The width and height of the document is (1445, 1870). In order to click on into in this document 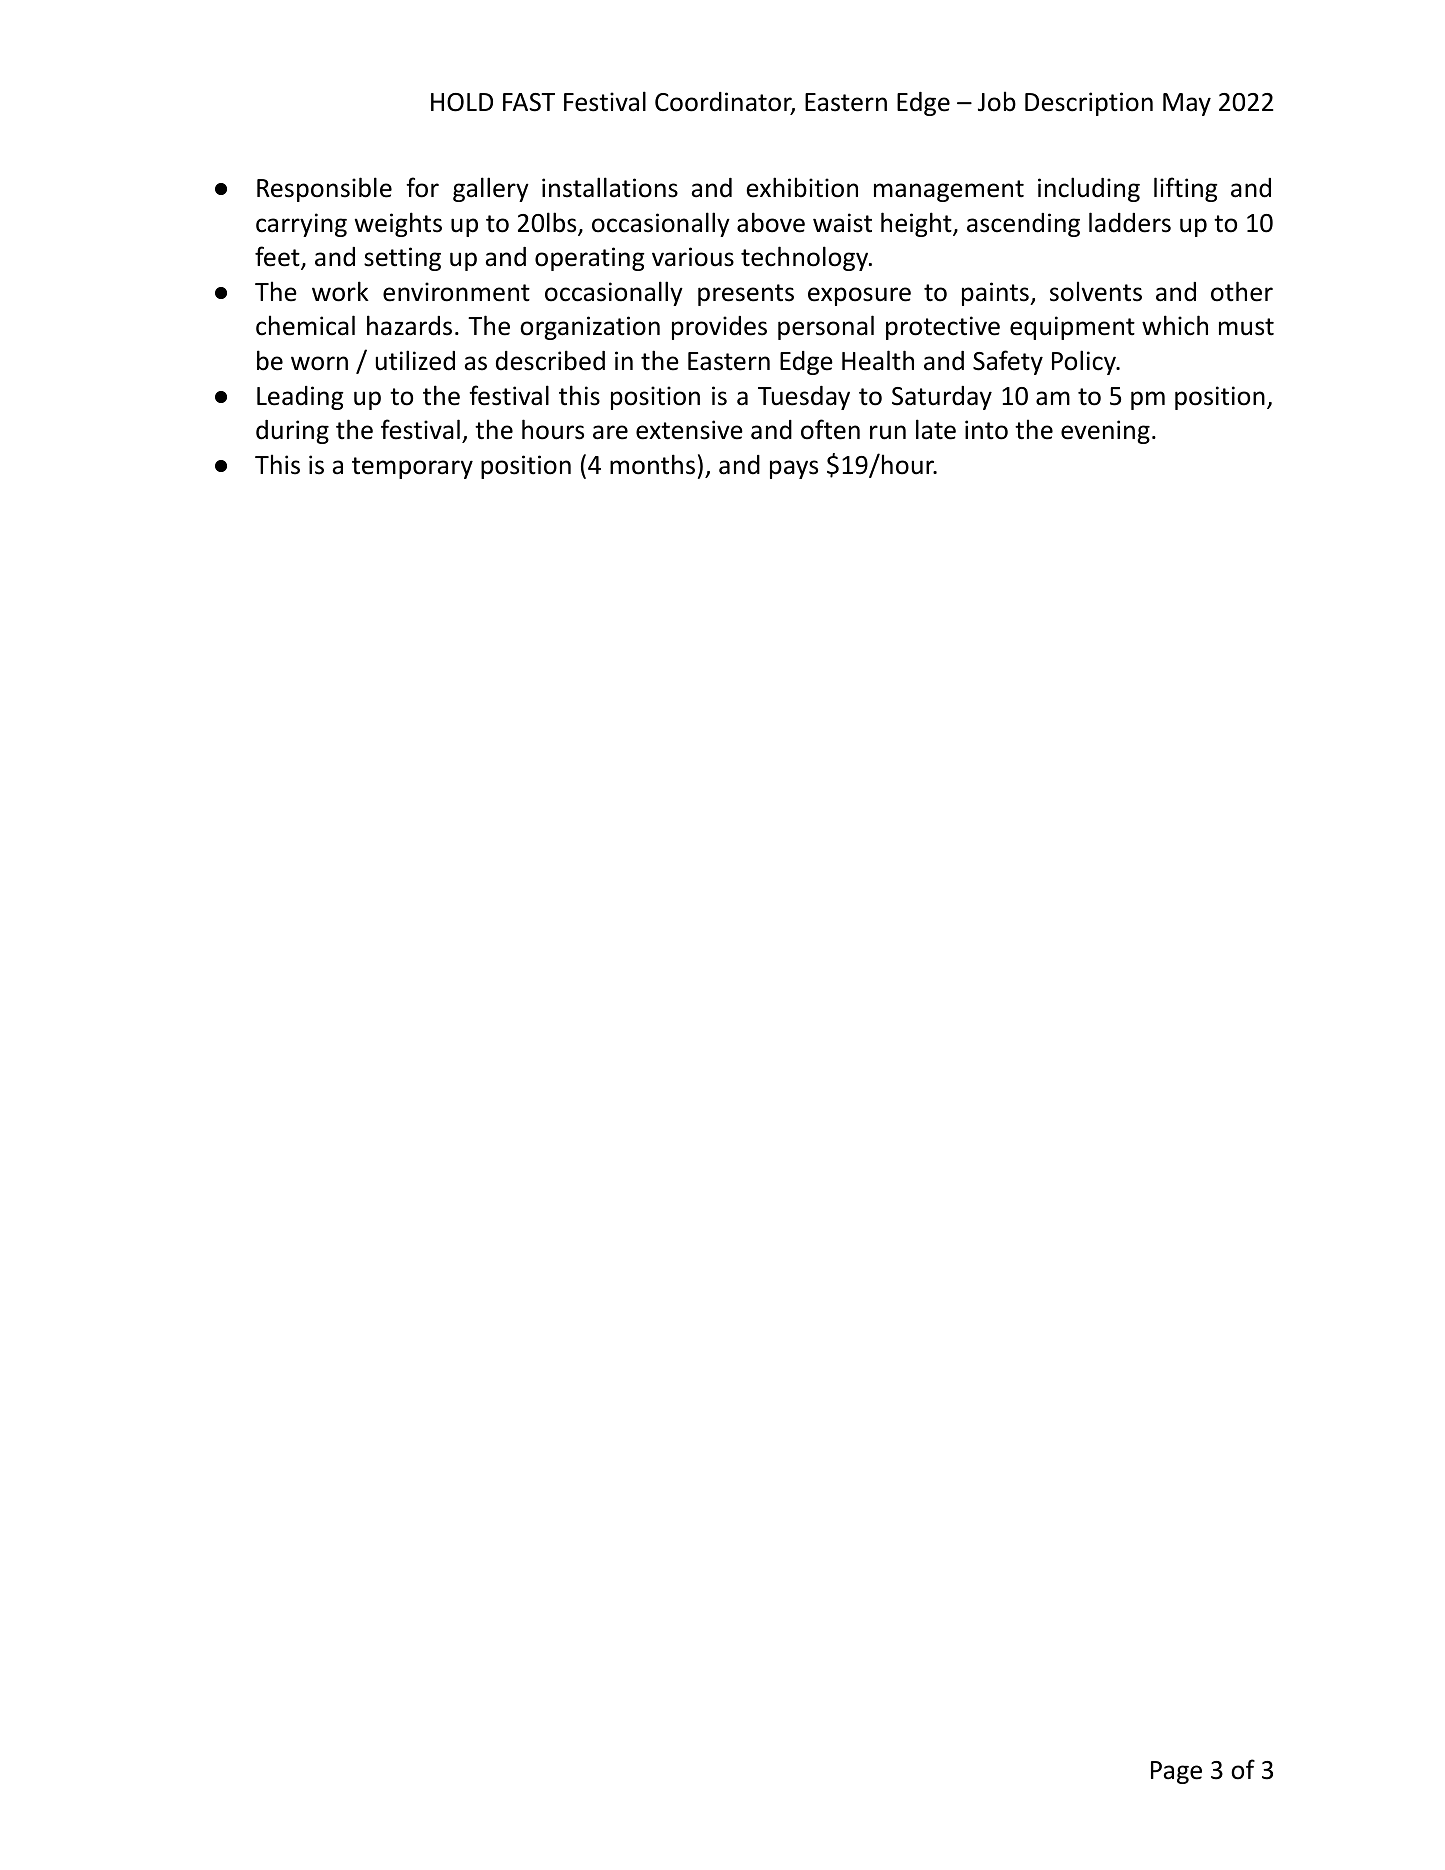, I will do `click(986, 430)`.
